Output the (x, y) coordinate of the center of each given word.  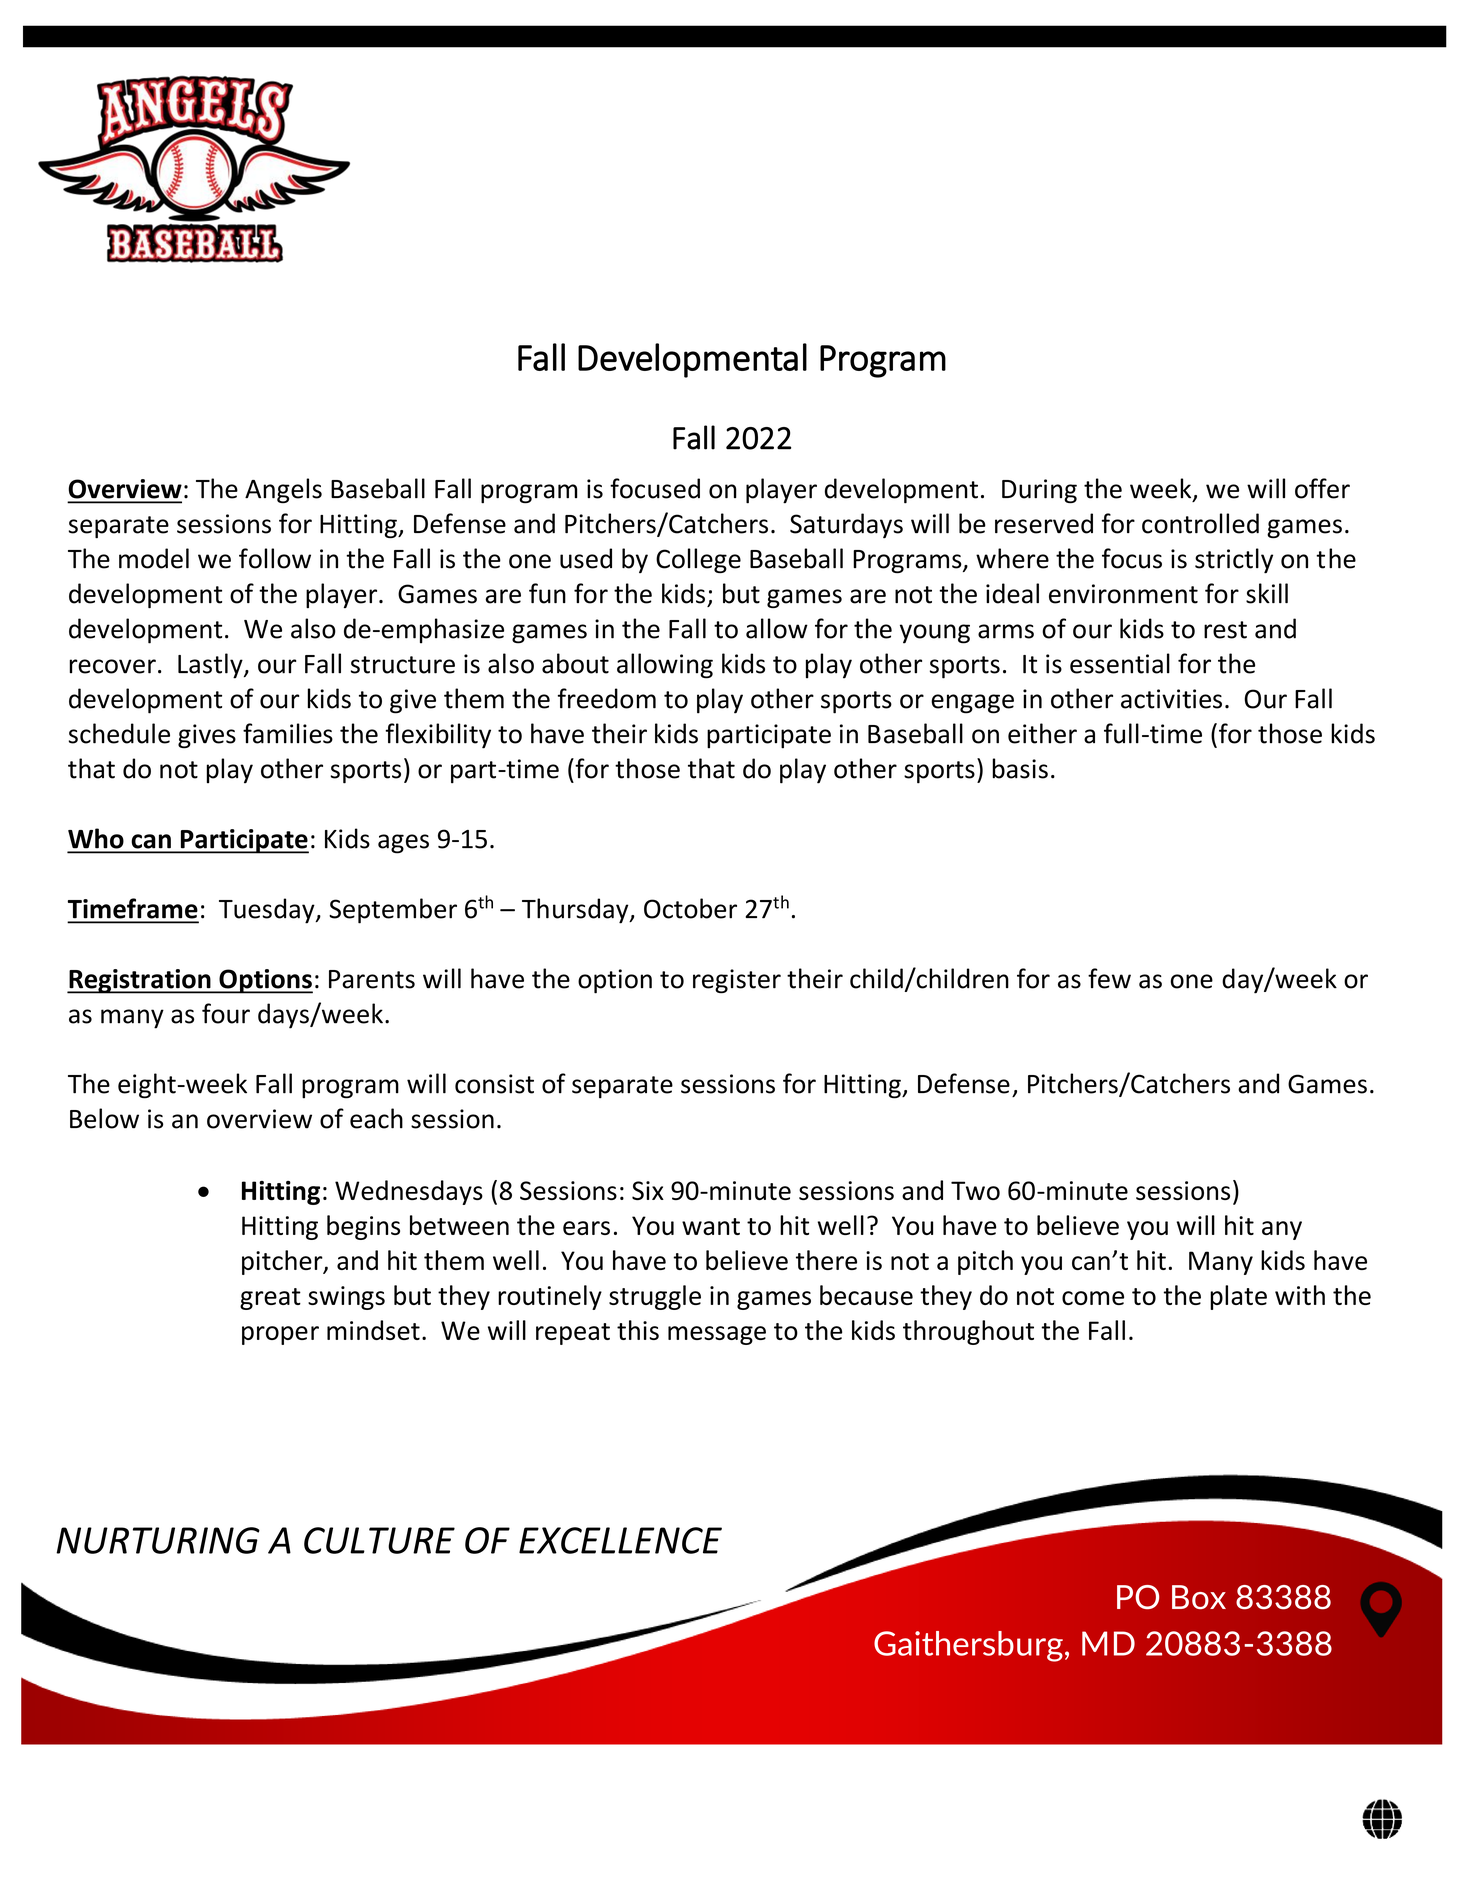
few (1109, 978)
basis (1020, 768)
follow (275, 558)
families (288, 733)
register (737, 981)
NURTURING (158, 1540)
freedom (607, 698)
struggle (655, 1297)
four (226, 1013)
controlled (1200, 523)
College (698, 560)
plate (1238, 1297)
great (270, 1299)
